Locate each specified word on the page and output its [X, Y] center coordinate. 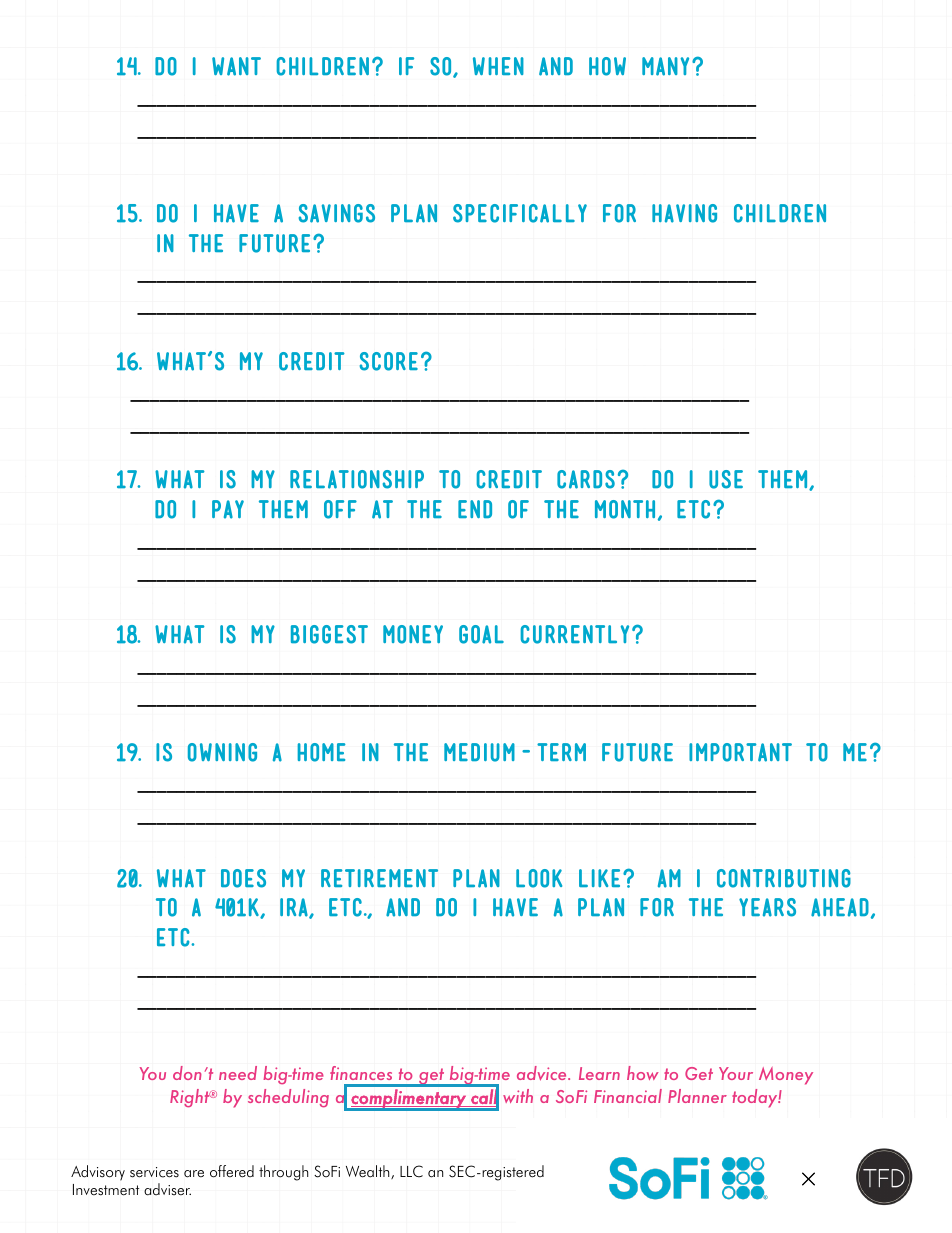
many [665, 66]
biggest [329, 634]
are [194, 1174]
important [740, 752]
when [498, 66]
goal [481, 634]
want [236, 66]
